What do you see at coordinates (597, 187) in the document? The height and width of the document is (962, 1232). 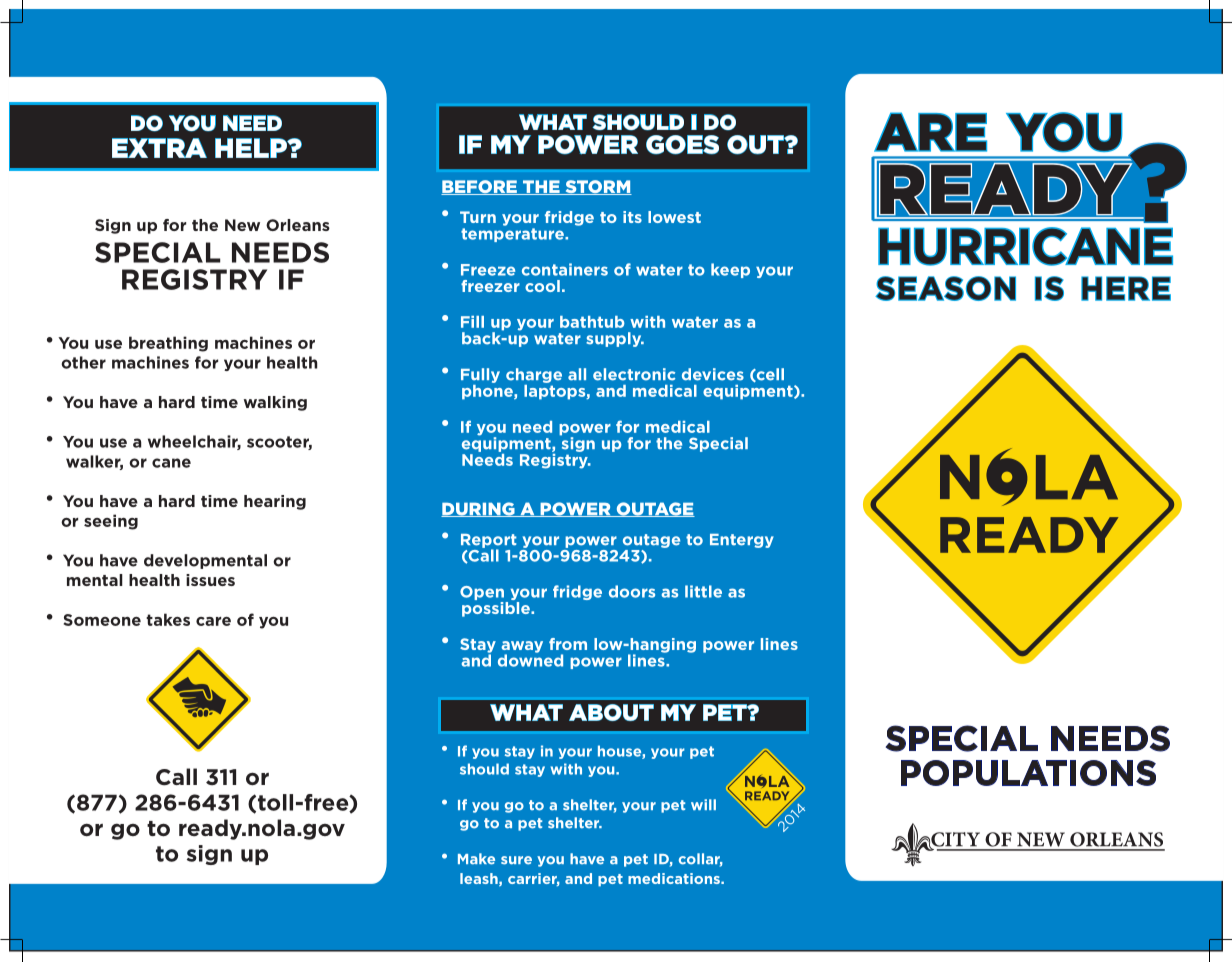 I see `STORM` at bounding box center [597, 187].
